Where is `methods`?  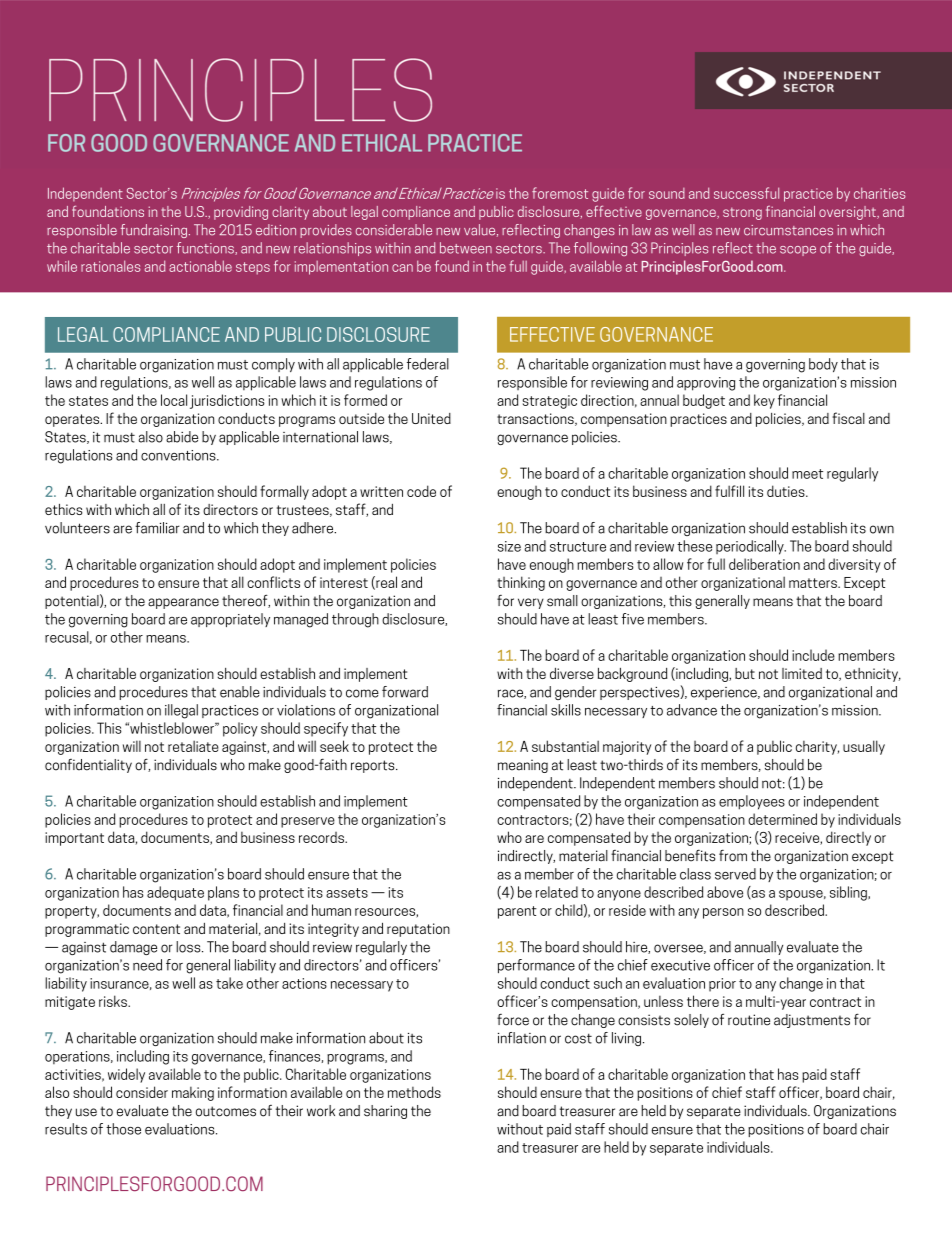
methods is located at coordinates (414, 1092).
